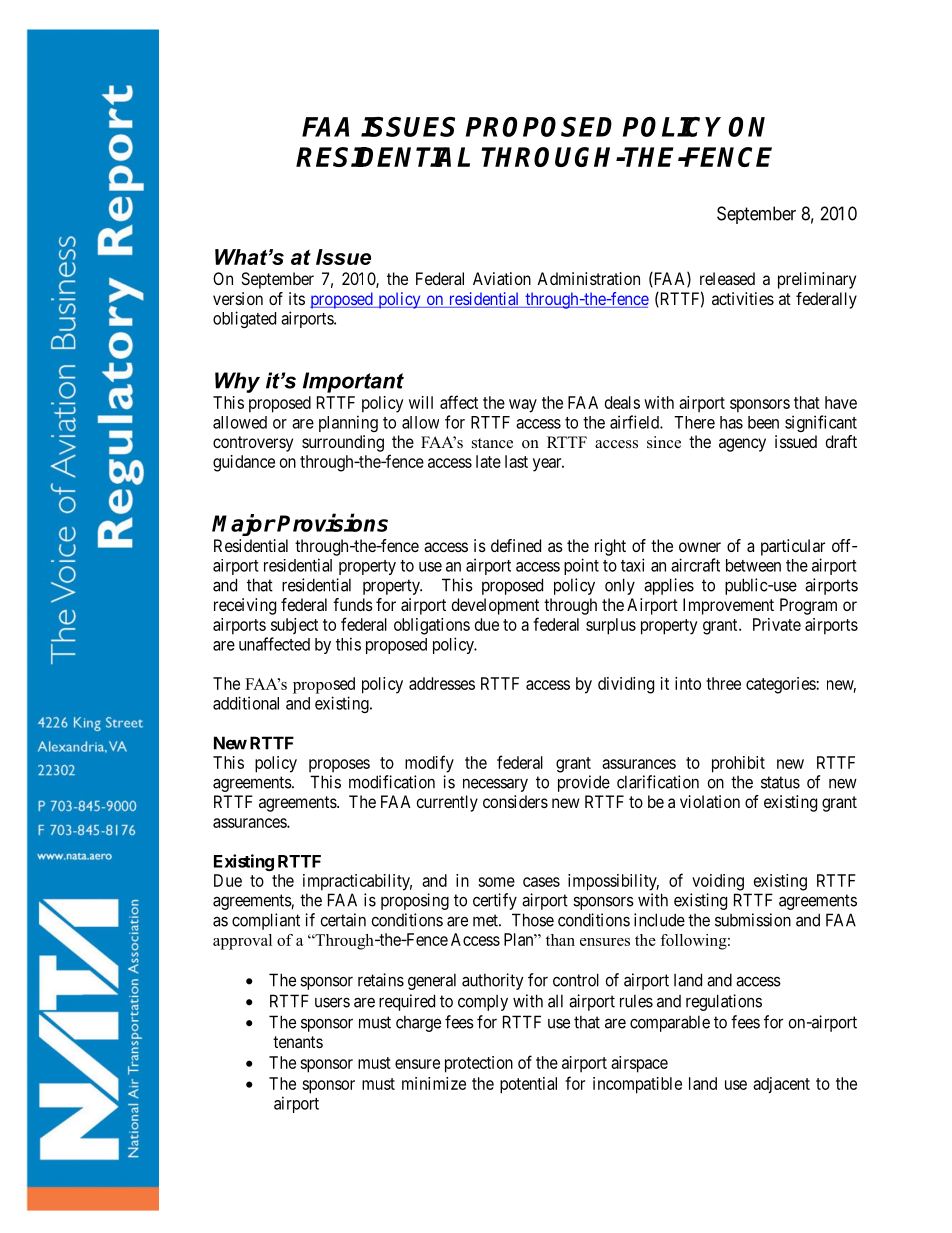  What do you see at coordinates (781, 685) in the screenshot?
I see `categories` at bounding box center [781, 685].
